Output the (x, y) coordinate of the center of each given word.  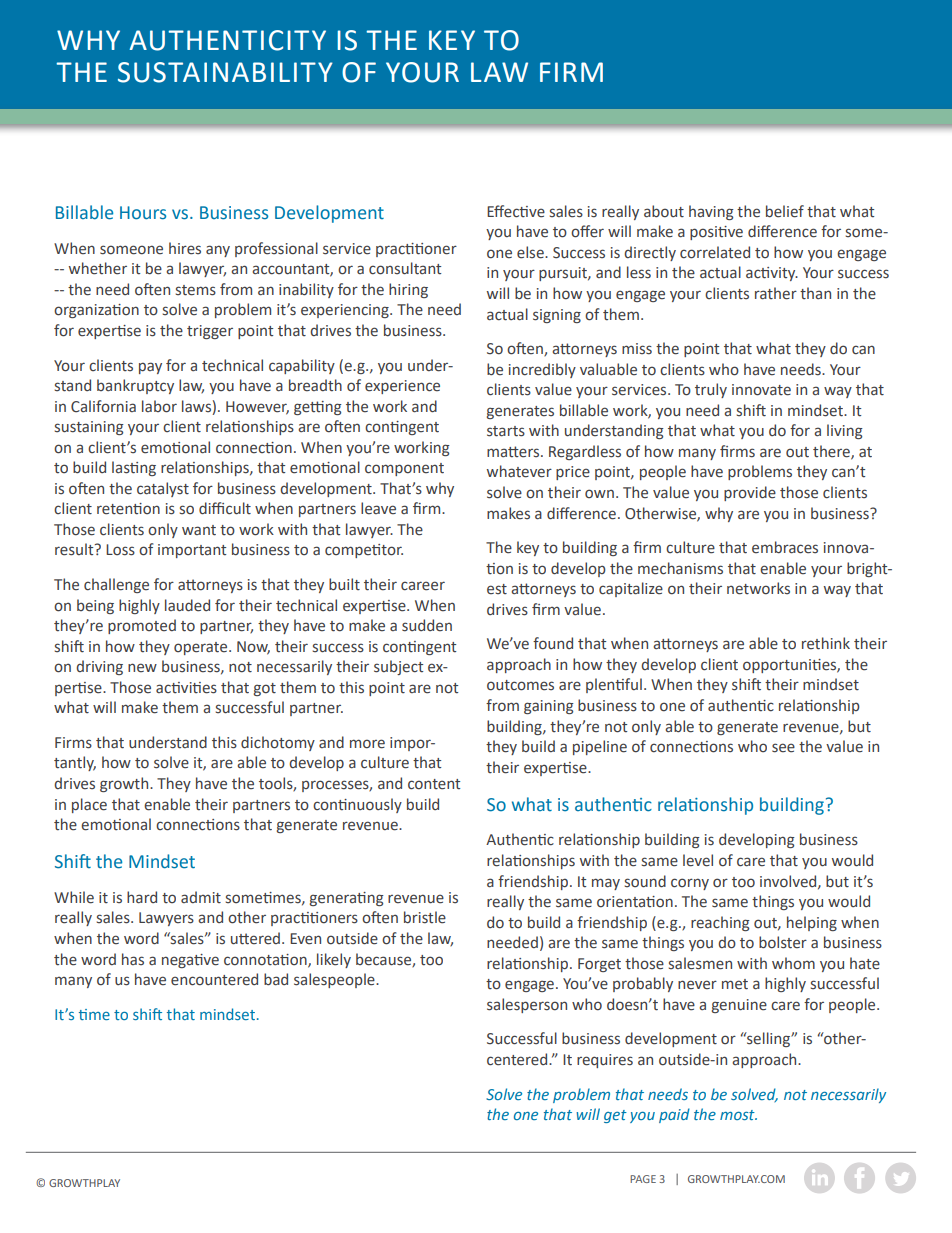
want (199, 530)
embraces (785, 547)
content (434, 784)
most (738, 1115)
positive (716, 233)
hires (185, 248)
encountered (214, 979)
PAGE (643, 1179)
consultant (405, 268)
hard (142, 897)
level (698, 860)
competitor (364, 551)
